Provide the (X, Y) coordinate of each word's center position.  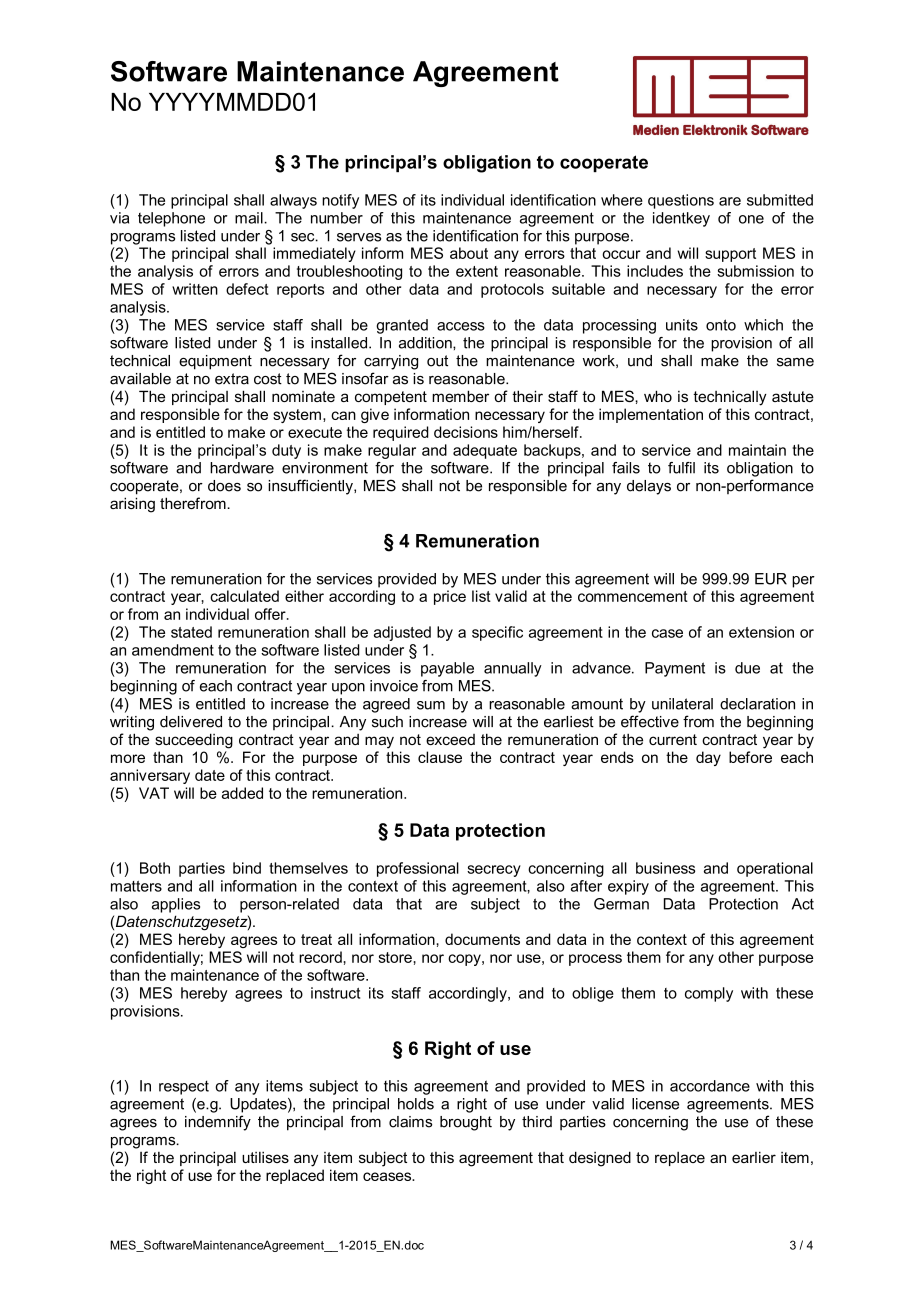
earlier (754, 1157)
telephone (171, 219)
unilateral (682, 704)
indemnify (218, 1123)
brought (466, 1123)
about (469, 253)
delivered (191, 722)
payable (447, 669)
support (730, 255)
